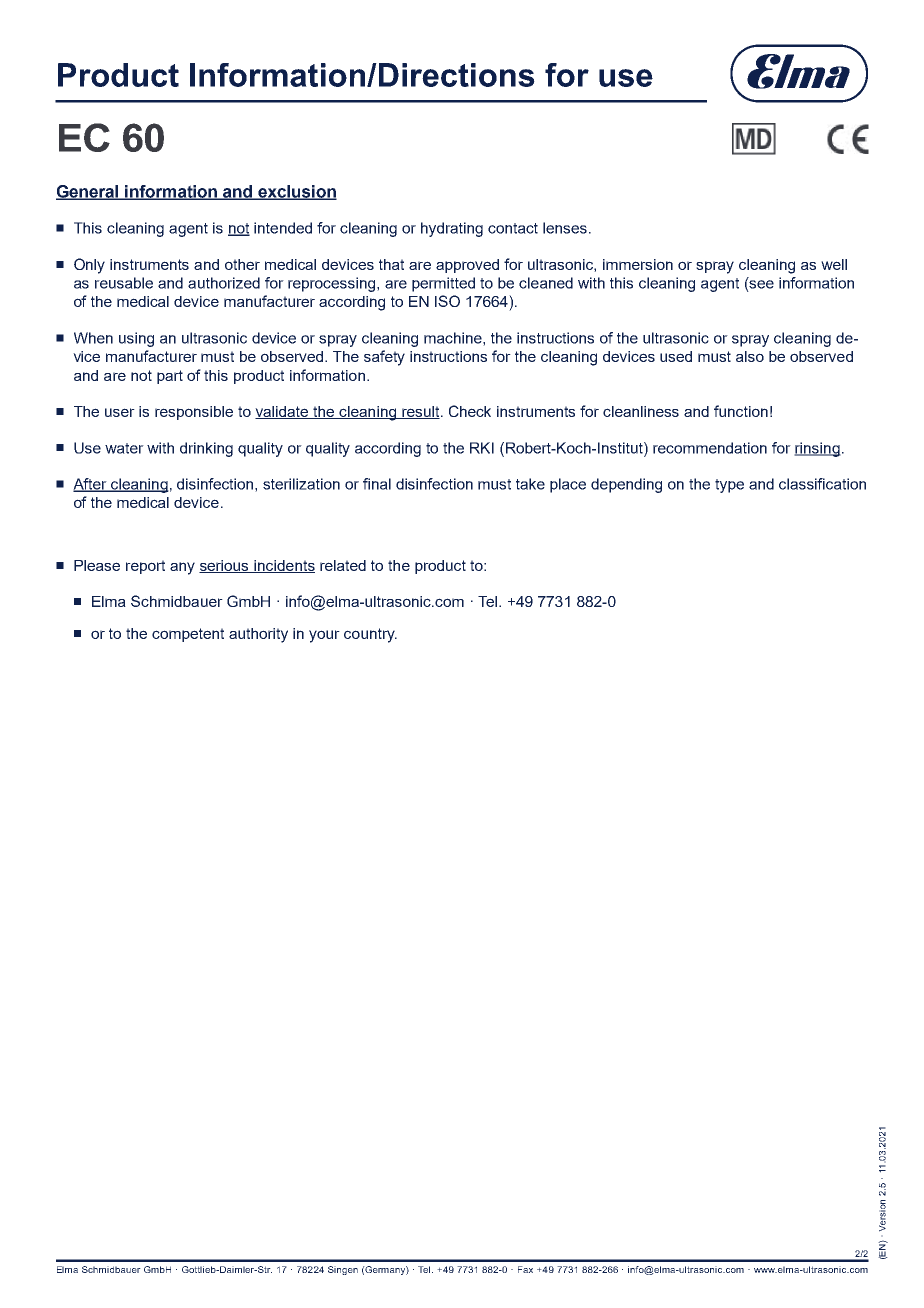  What do you see at coordinates (324, 636) in the document?
I see `your` at bounding box center [324, 636].
